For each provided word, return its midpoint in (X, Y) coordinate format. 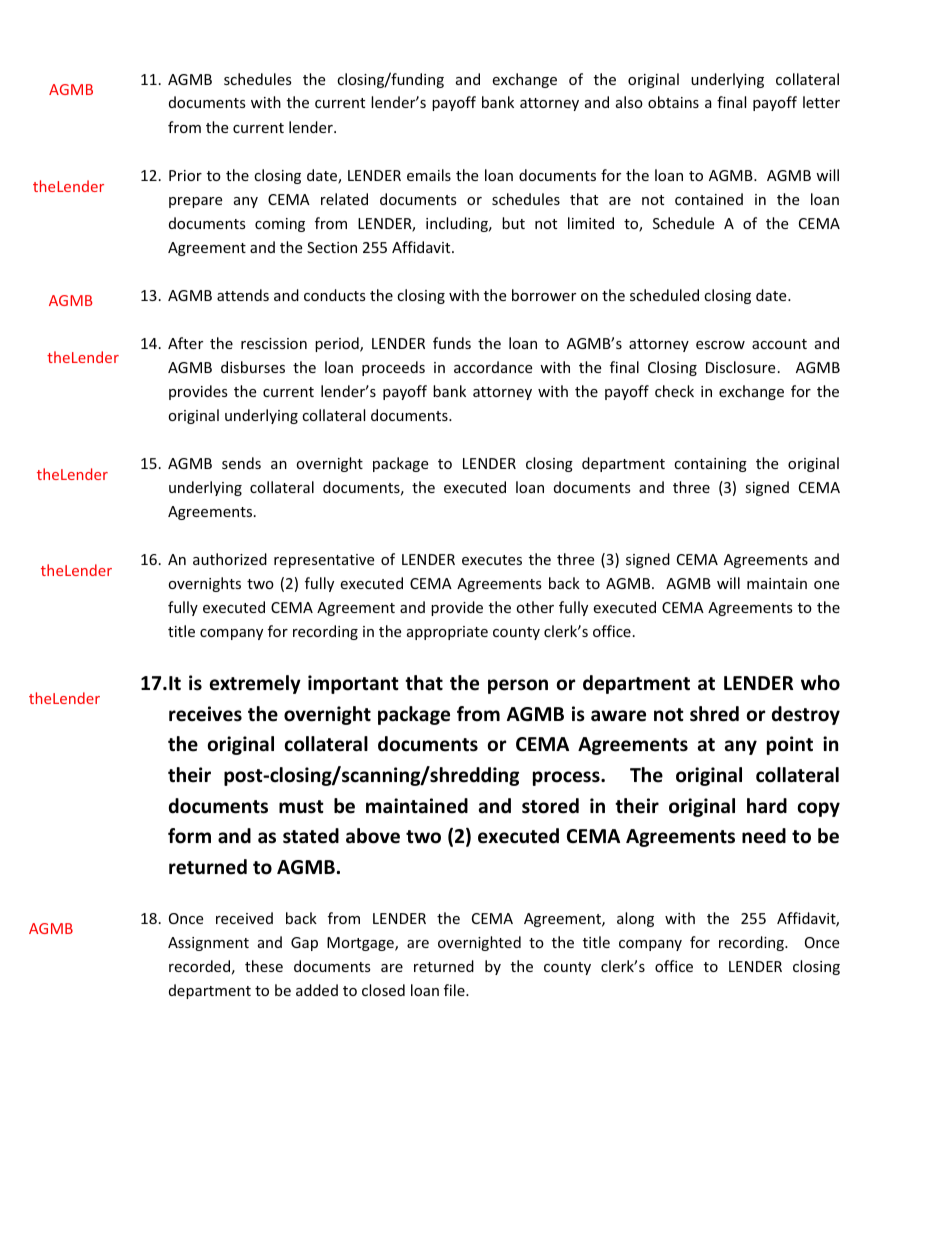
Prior (185, 175)
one (826, 585)
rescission (274, 343)
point (790, 745)
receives (205, 714)
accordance (493, 367)
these (264, 966)
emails (429, 175)
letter (821, 102)
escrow (720, 345)
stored (550, 806)
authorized (230, 559)
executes (492, 560)
